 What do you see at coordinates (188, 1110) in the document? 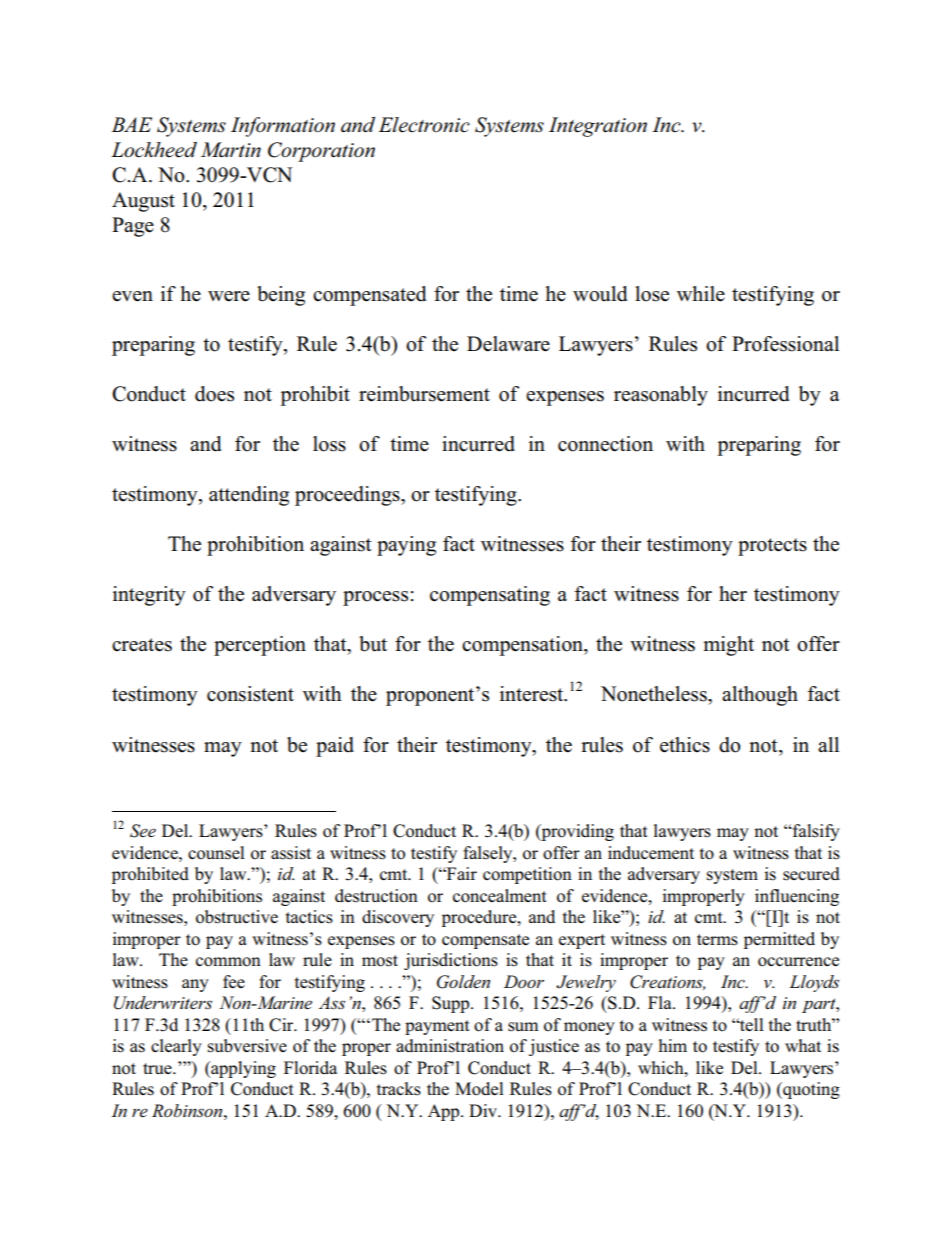
I see `Robinson` at bounding box center [188, 1110].
